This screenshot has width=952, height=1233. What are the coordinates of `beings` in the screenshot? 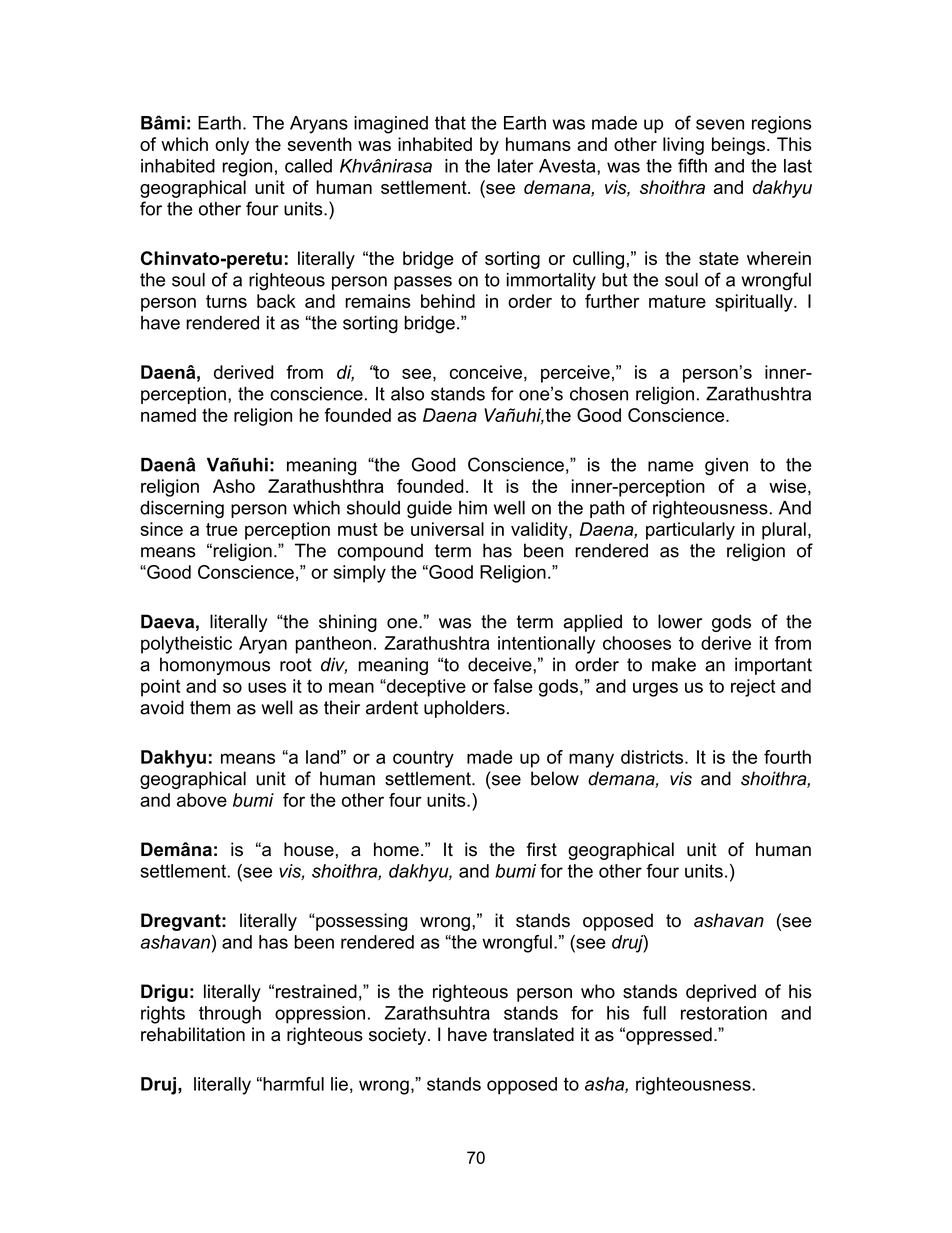 It's located at (738, 146).
